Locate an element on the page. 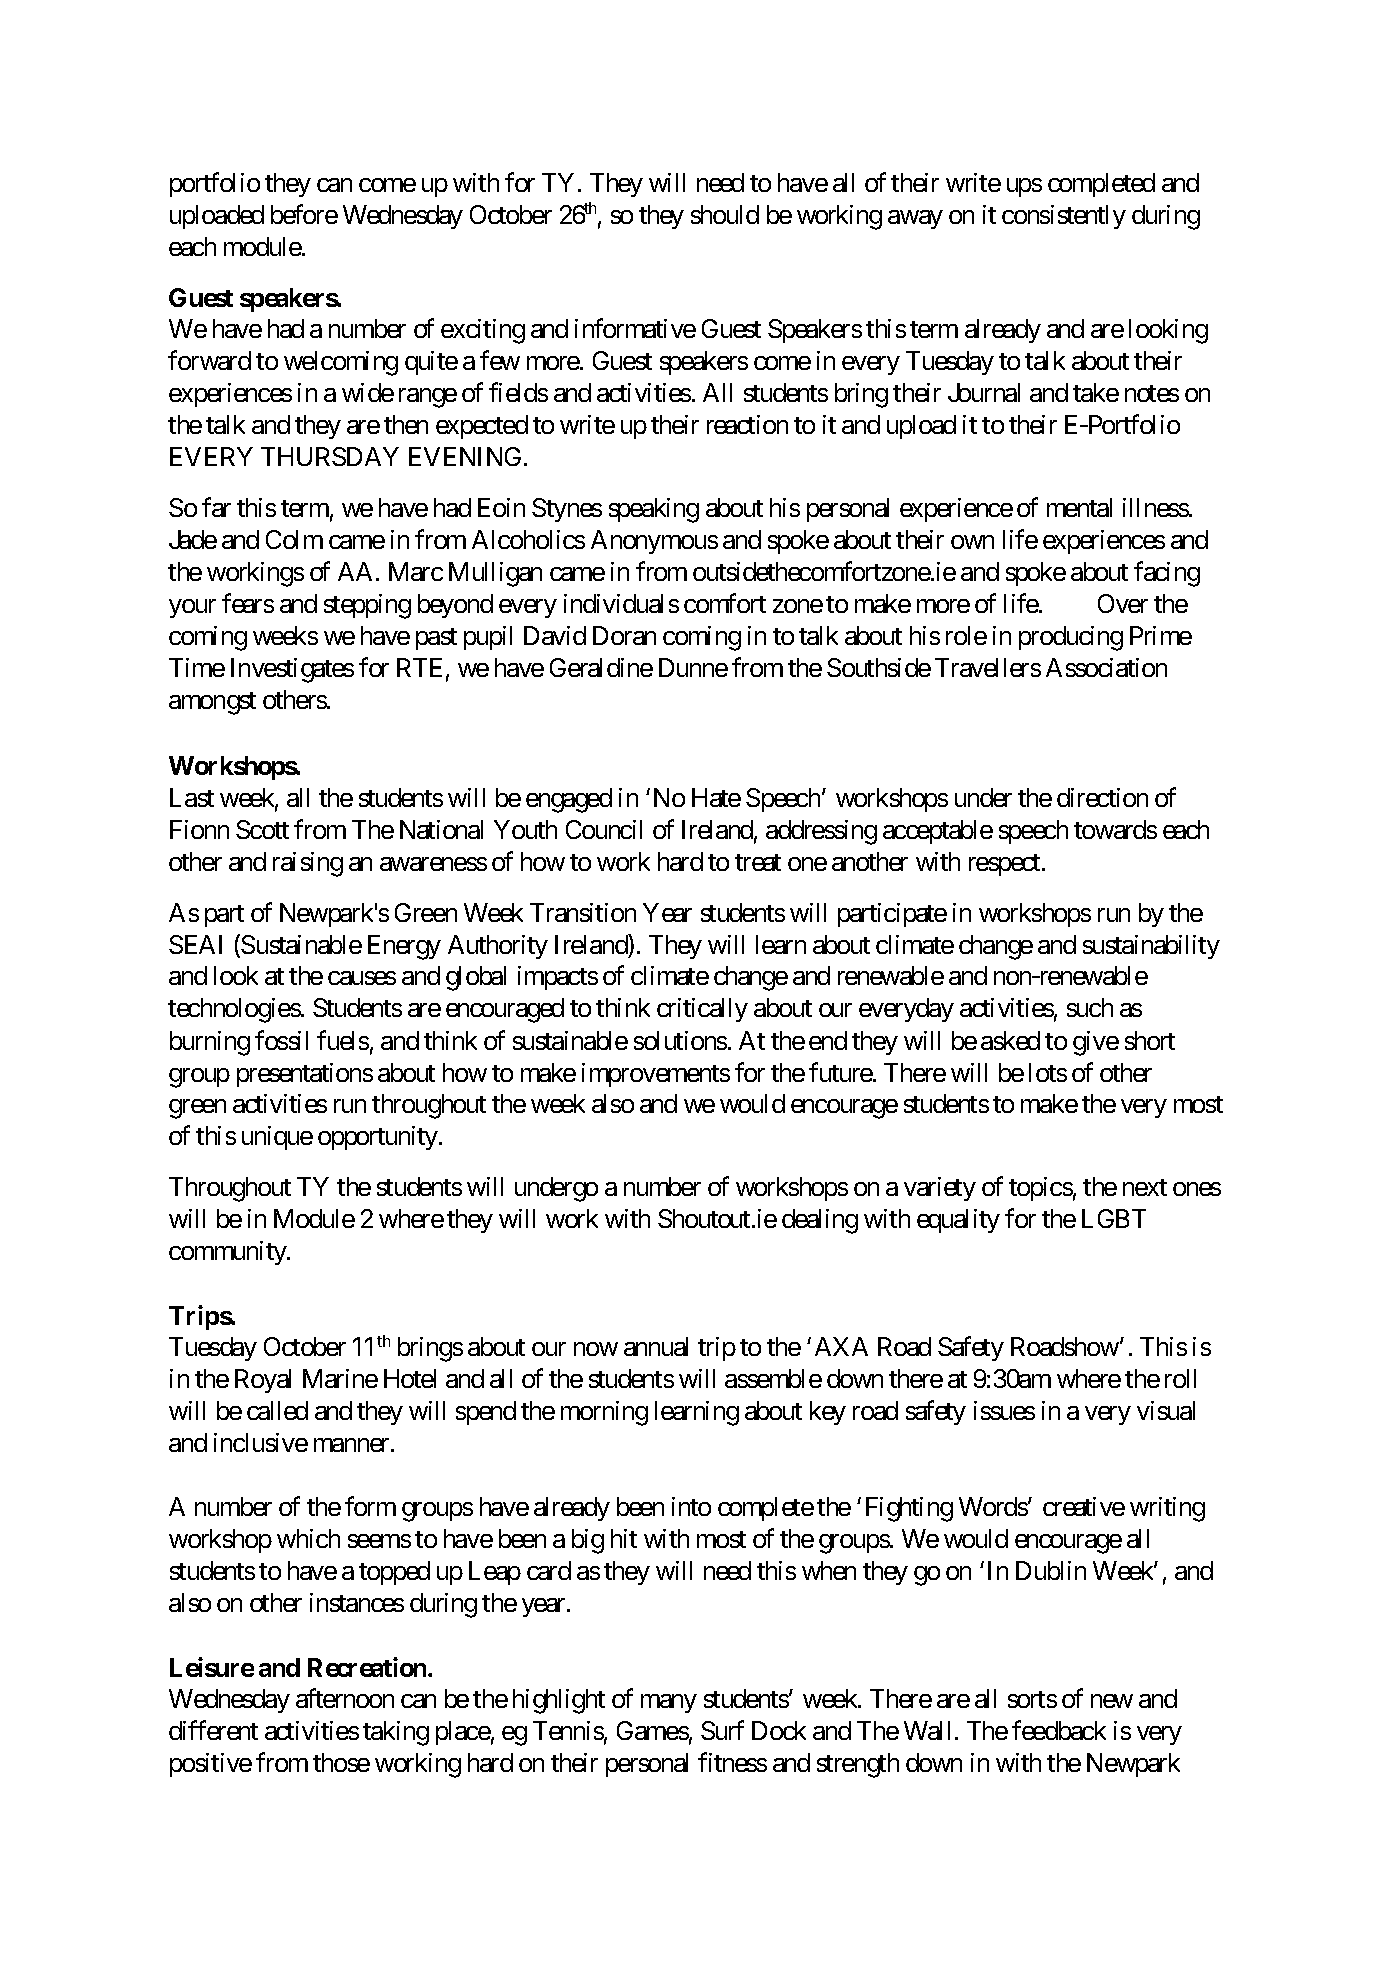 Image resolution: width=1395 pixels, height=1973 pixels. critically is located at coordinates (702, 1010).
